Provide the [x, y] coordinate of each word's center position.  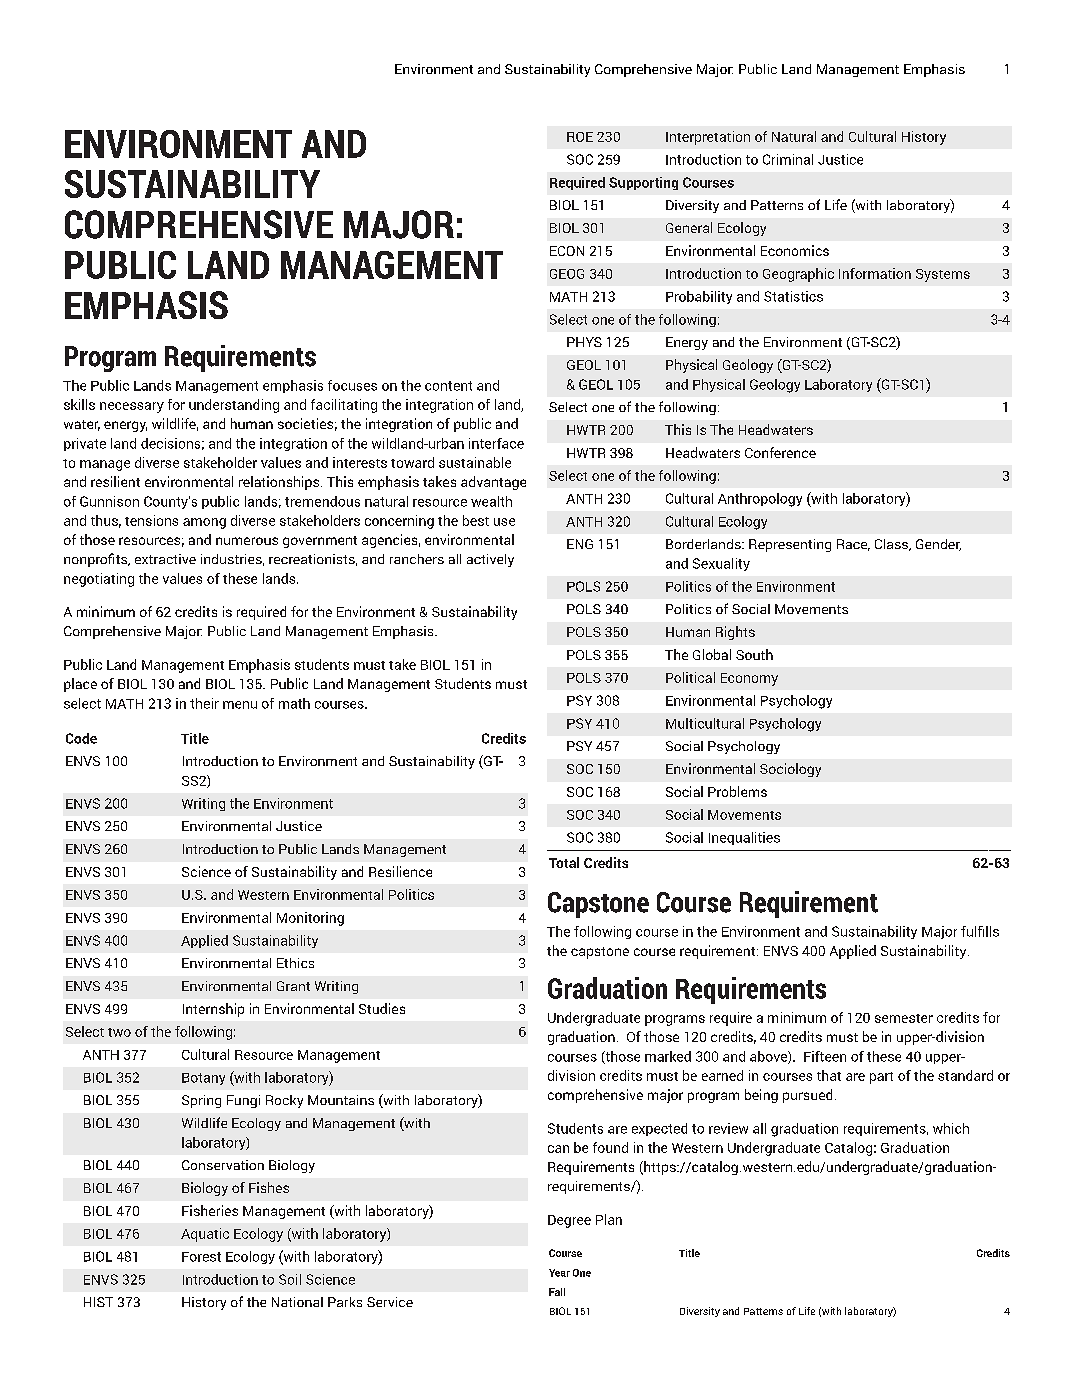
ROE [580, 137]
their [204, 703]
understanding [234, 406]
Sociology [790, 770]
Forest [201, 1257]
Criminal [788, 159]
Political [690, 677]
